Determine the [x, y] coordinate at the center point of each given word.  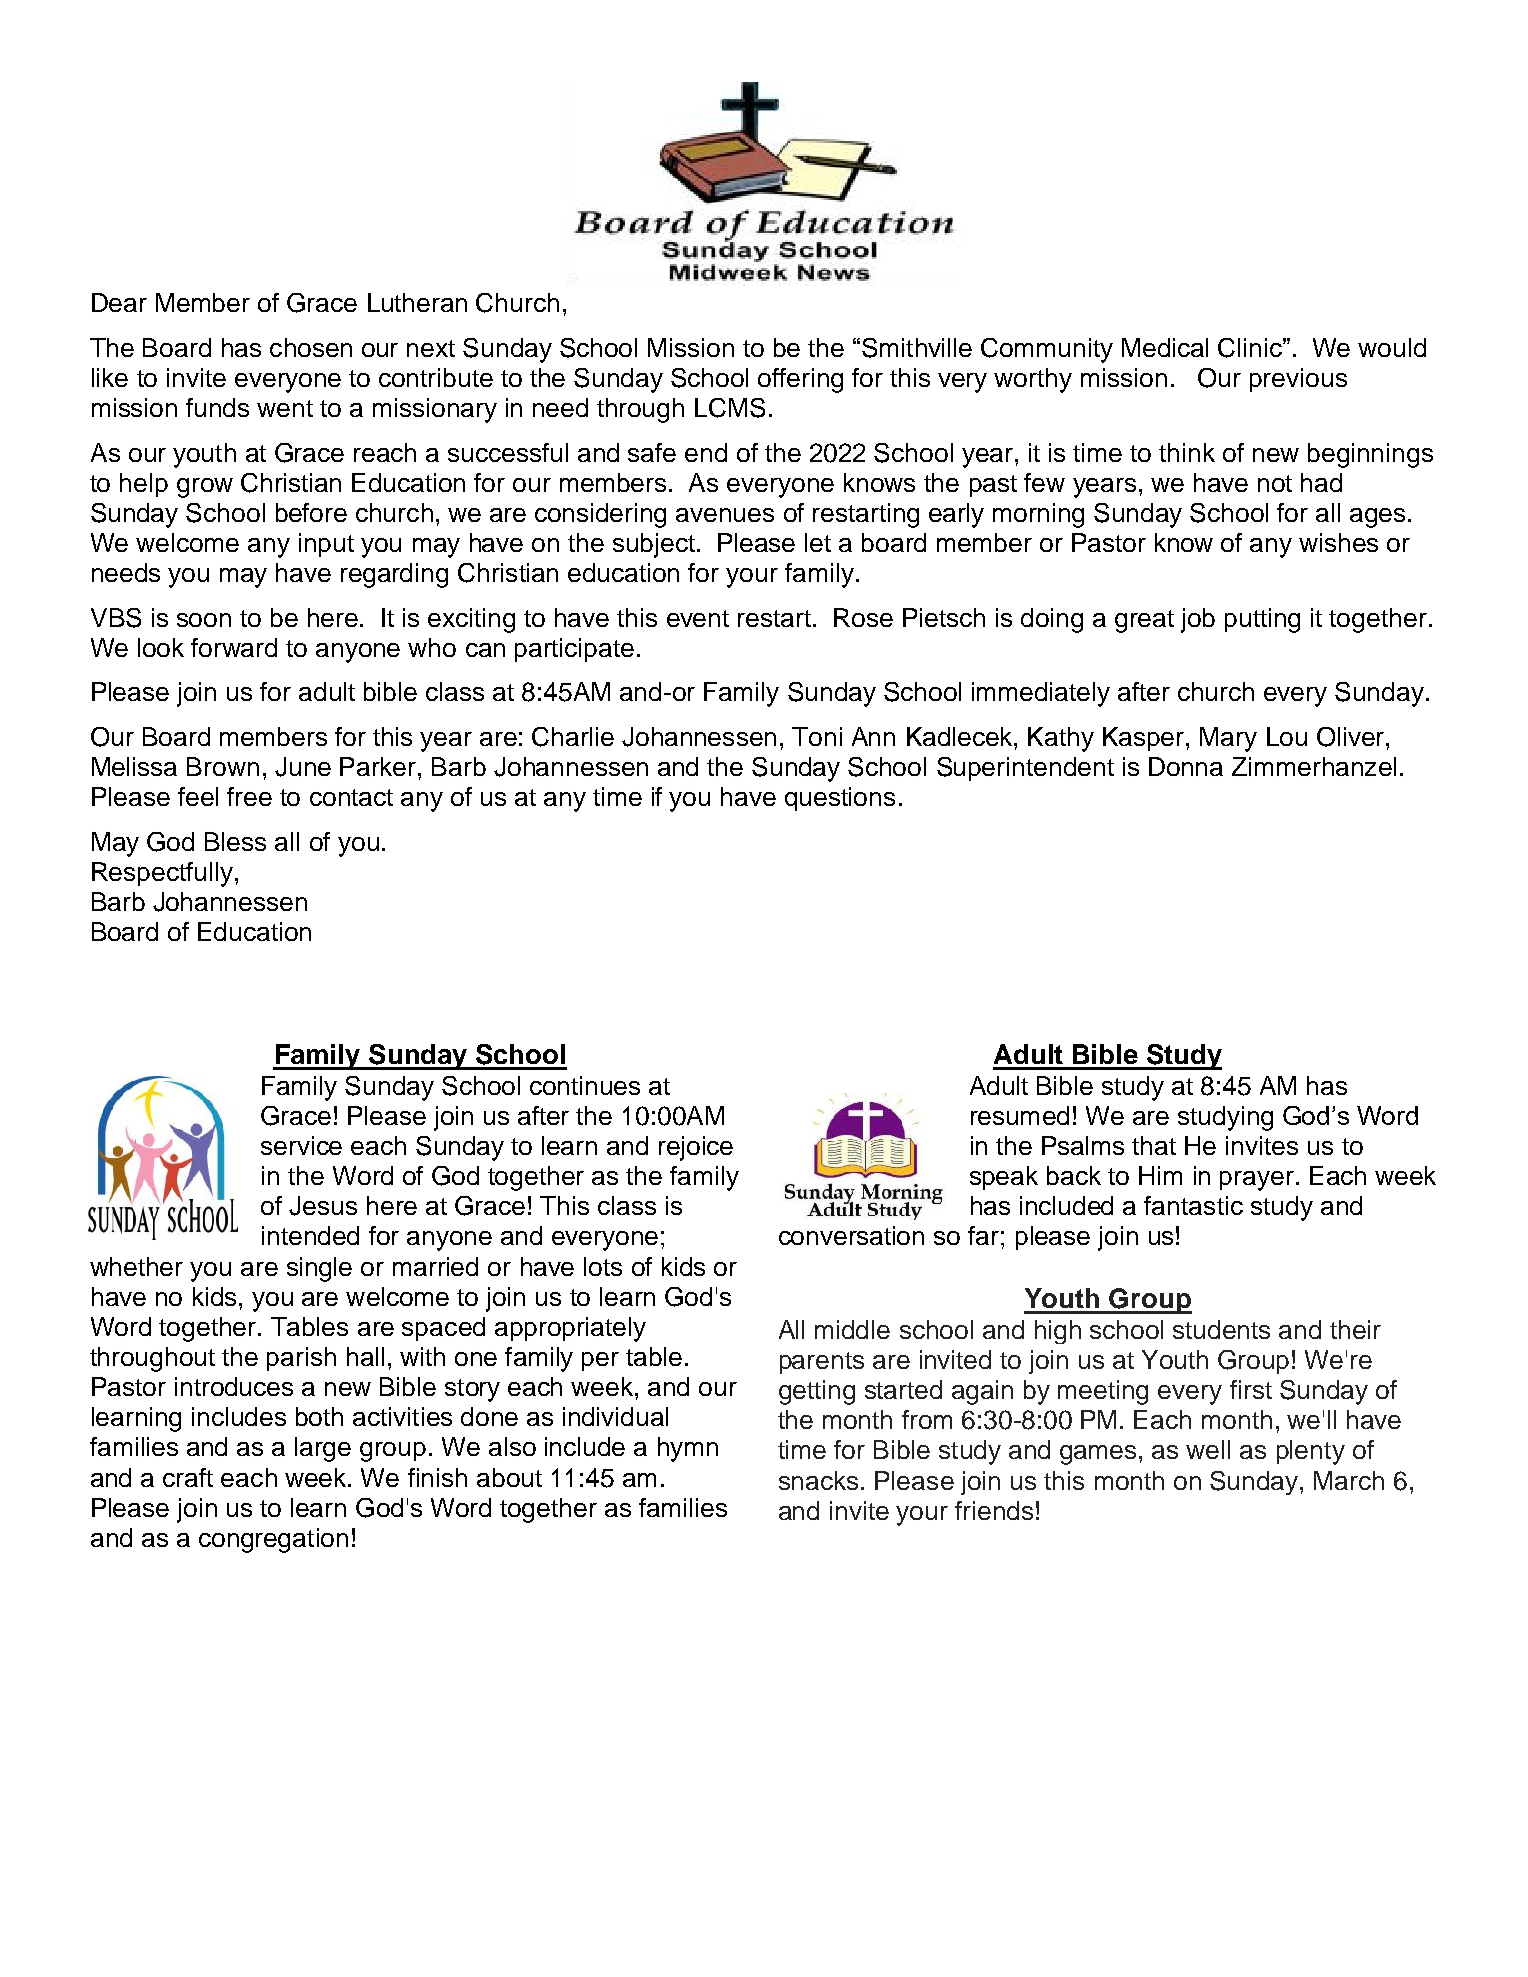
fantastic [1193, 1205]
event [698, 618]
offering [800, 380]
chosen [311, 347]
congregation [273, 1540]
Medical [1165, 347]
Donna [1186, 766]
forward [234, 647]
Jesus [323, 1206]
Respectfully [162, 874]
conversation [851, 1235]
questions [840, 799]
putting [1262, 620]
